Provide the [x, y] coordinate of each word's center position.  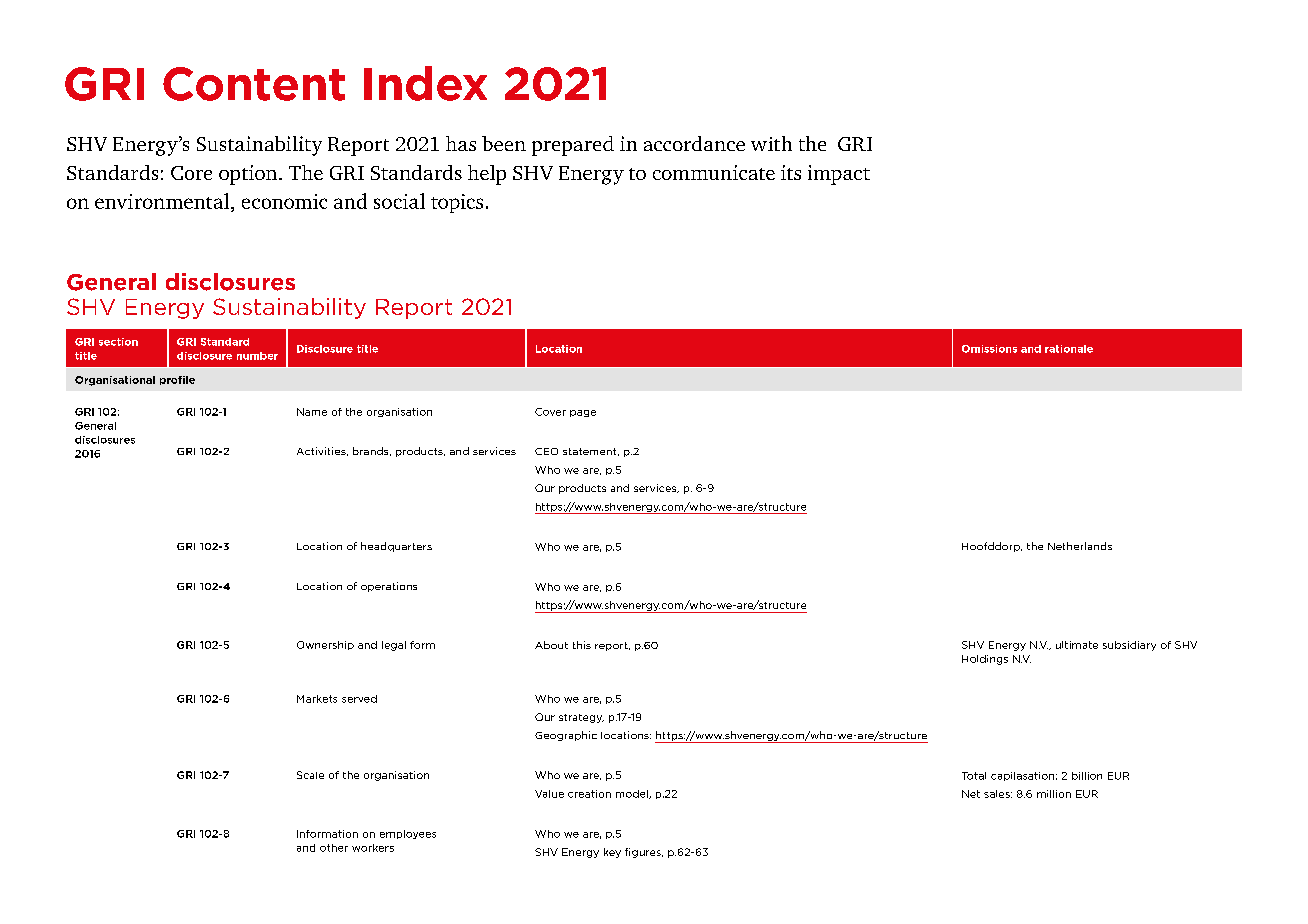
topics [457, 203]
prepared [573, 146]
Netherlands [1080, 546]
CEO [546, 451]
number [257, 356]
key [612, 853]
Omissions [989, 349]
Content [254, 84]
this [582, 645]
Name [312, 412]
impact [839, 175]
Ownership [325, 645]
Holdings [985, 660]
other [334, 848]
